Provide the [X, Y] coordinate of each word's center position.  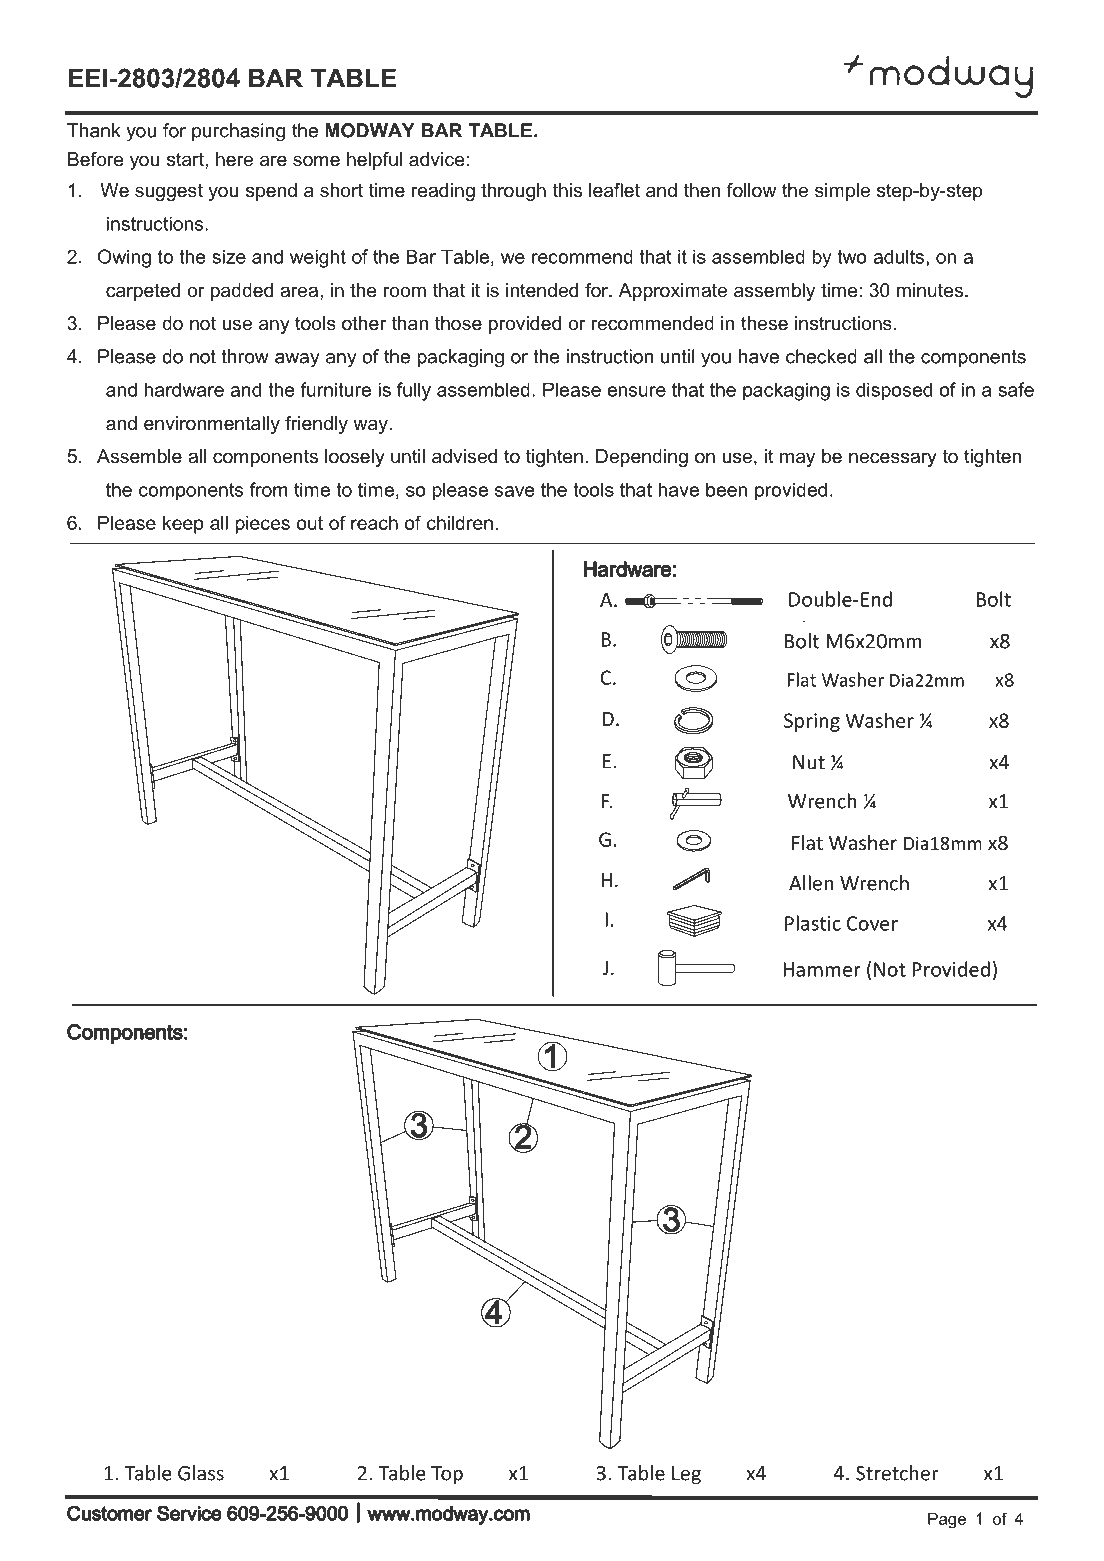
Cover [872, 923]
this [567, 190]
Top [447, 1475]
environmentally [212, 425]
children [460, 523]
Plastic [813, 923]
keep [183, 525]
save [514, 491]
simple [842, 192]
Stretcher [897, 1473]
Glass [201, 1473]
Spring [812, 722]
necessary [893, 459]
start [186, 159]
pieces [262, 525]
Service [189, 1513]
